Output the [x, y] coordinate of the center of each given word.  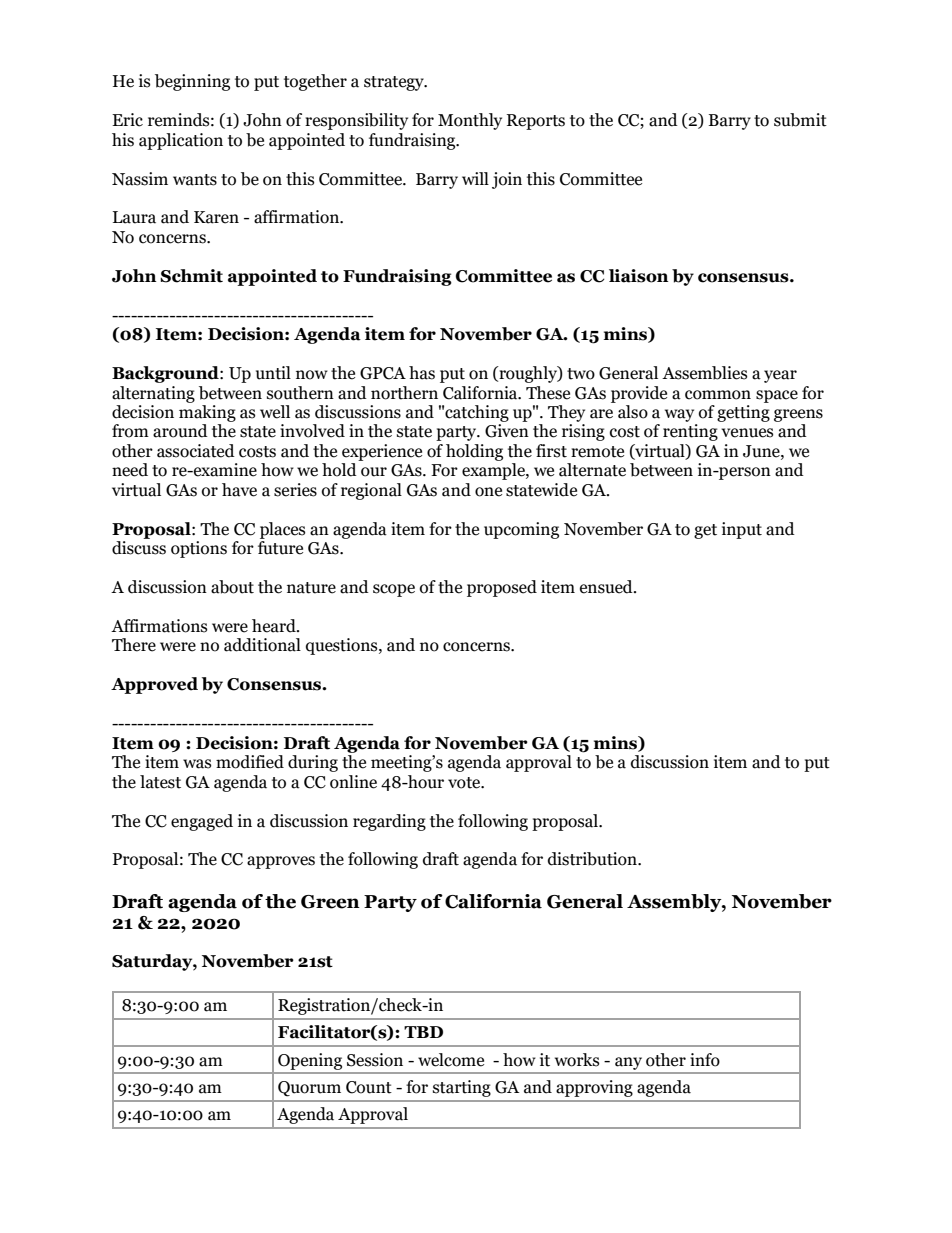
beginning [192, 82]
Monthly [470, 121]
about [232, 587]
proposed [502, 588]
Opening [310, 1061]
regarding [389, 822]
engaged [202, 822]
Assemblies [704, 373]
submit [800, 120]
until [273, 373]
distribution [593, 859]
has [422, 373]
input [742, 530]
